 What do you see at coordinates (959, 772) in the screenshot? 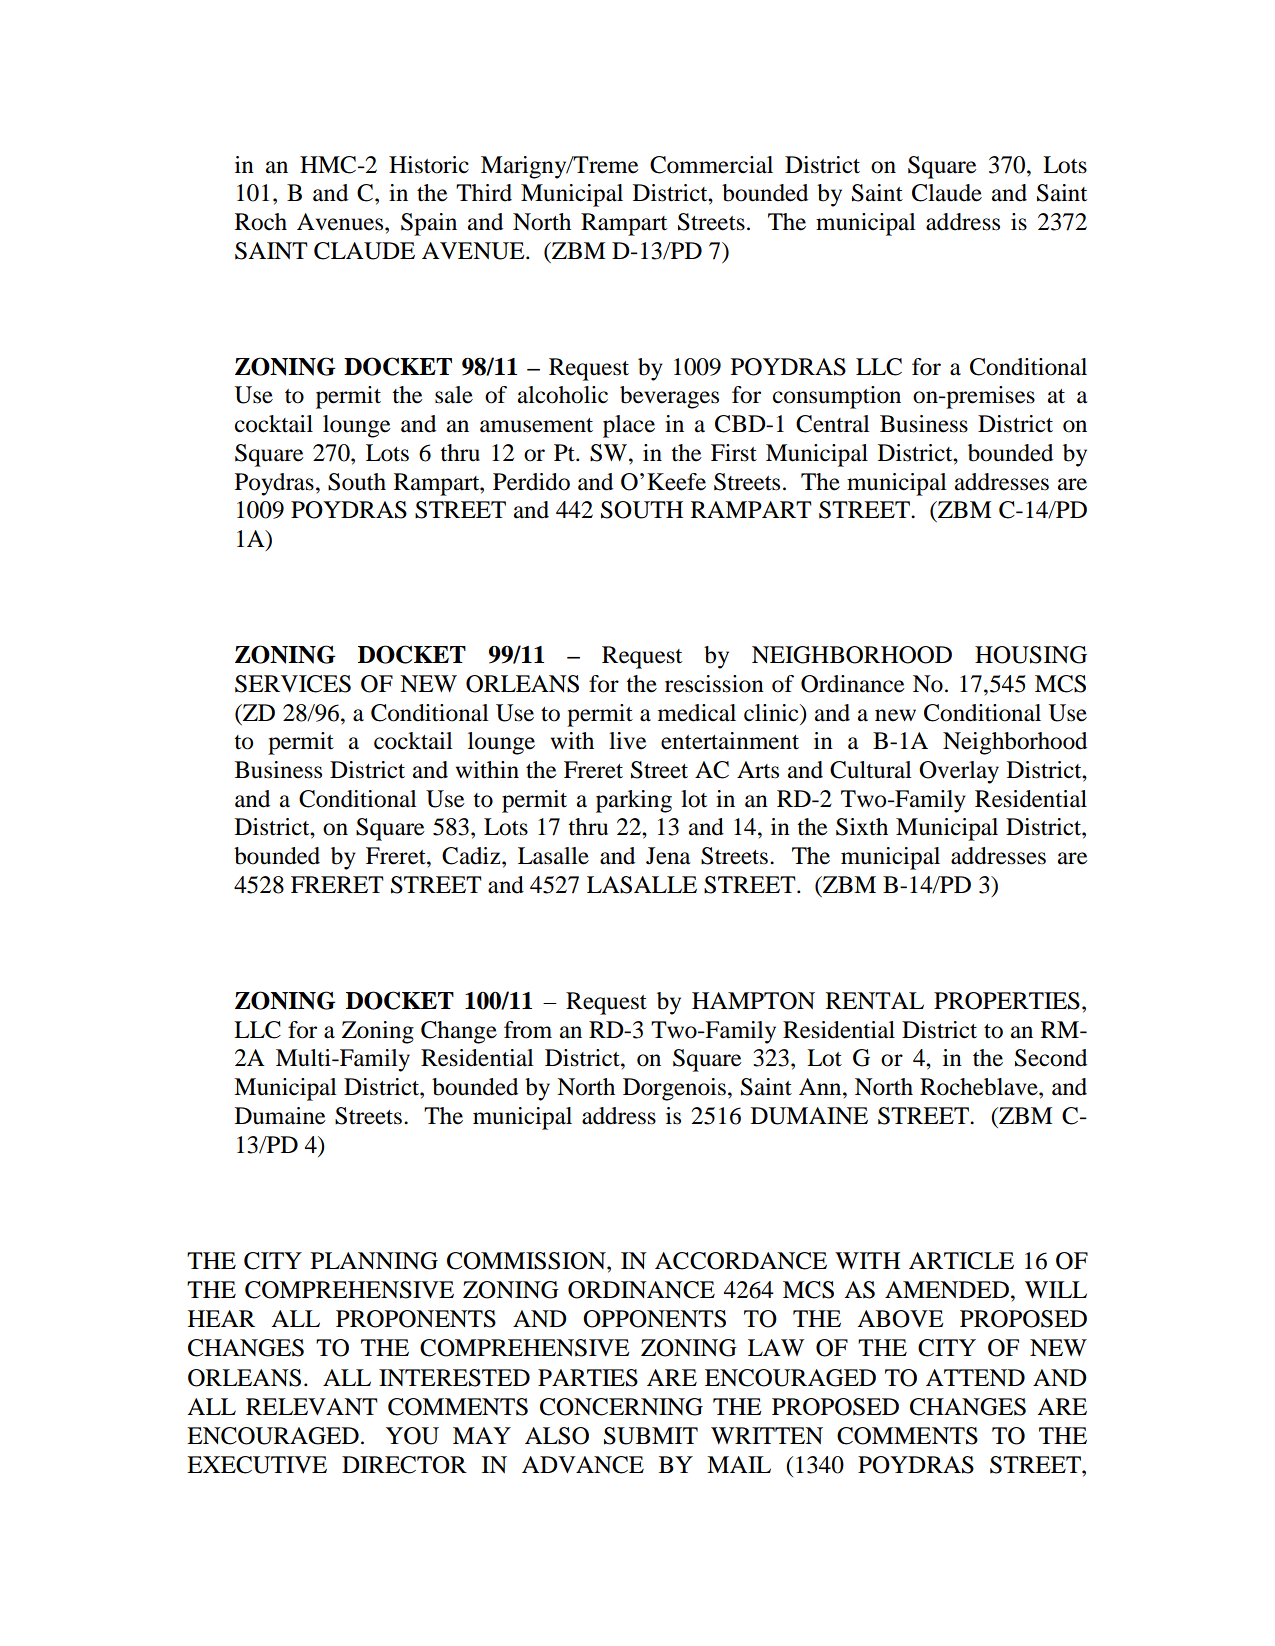
I see `Overlay` at bounding box center [959, 772].
